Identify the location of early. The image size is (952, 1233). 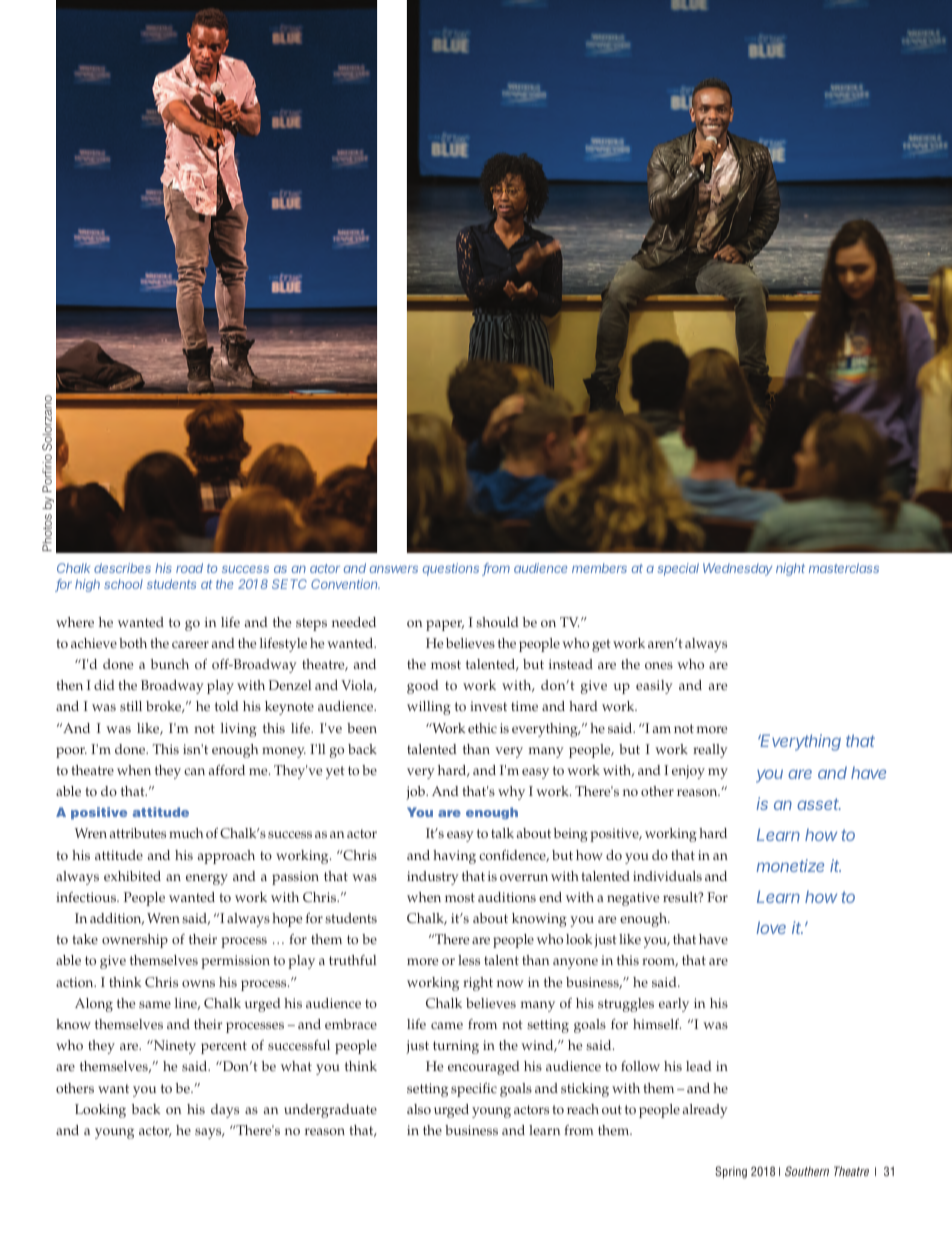
(674, 1005).
